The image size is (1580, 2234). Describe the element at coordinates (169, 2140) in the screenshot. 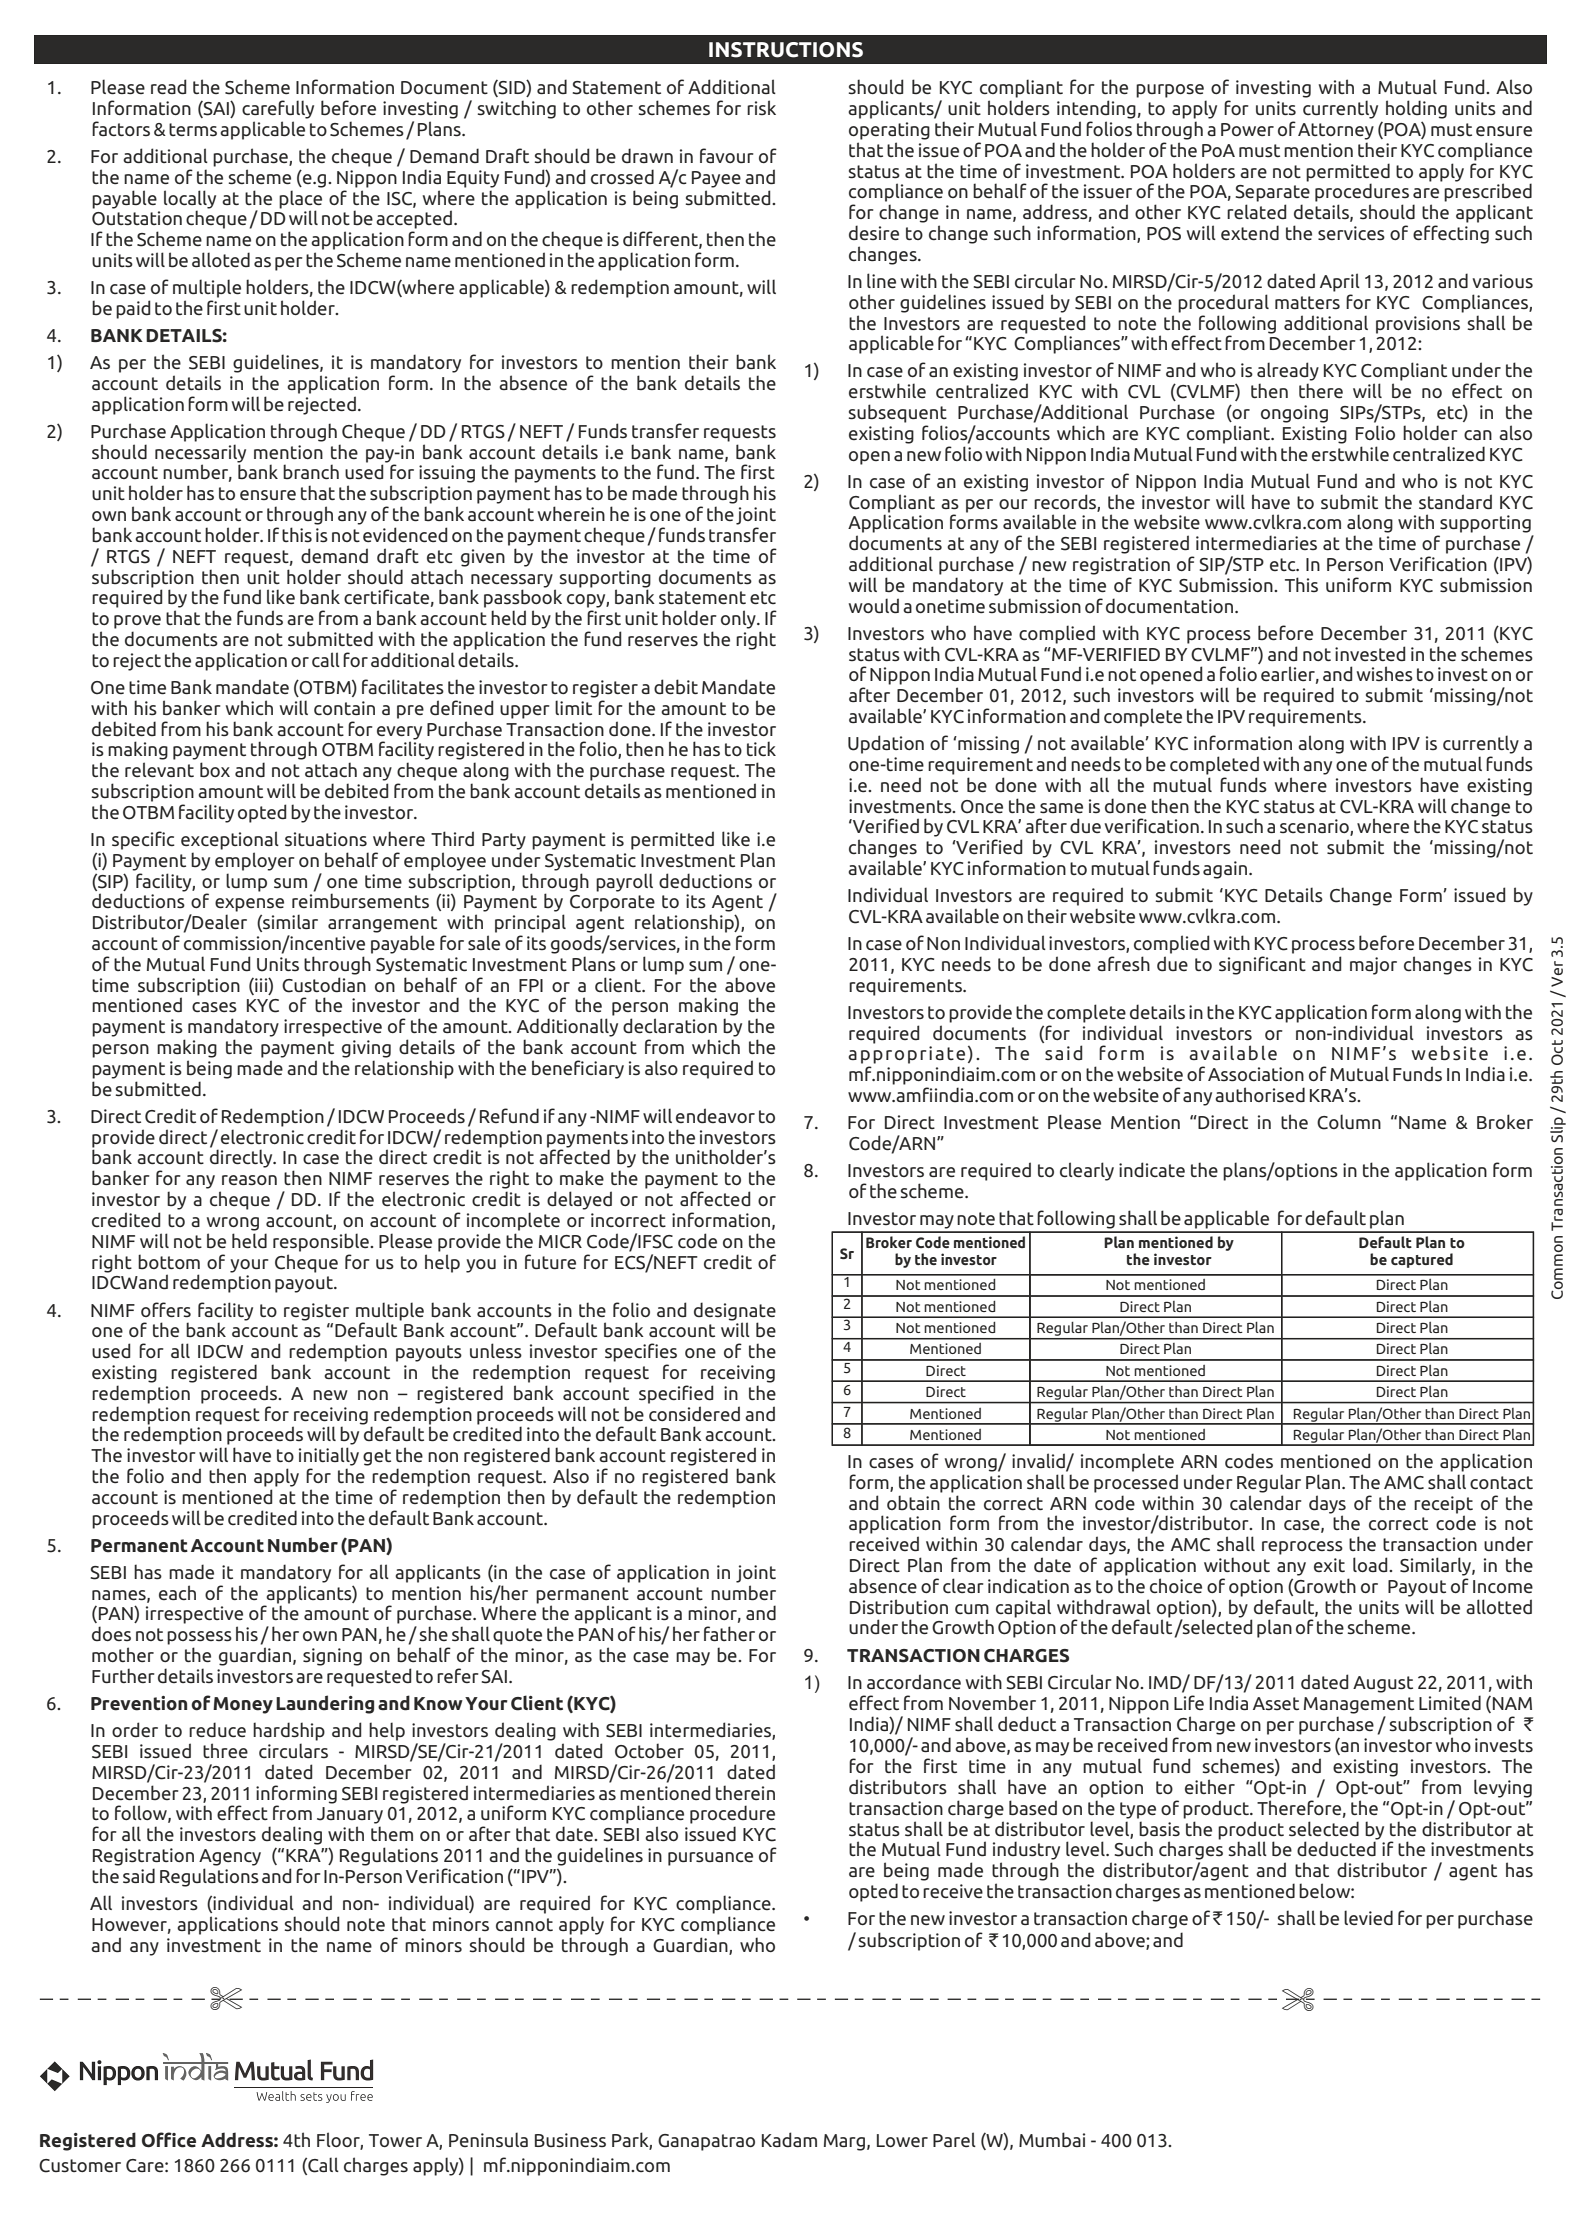

I see `Office` at that location.
